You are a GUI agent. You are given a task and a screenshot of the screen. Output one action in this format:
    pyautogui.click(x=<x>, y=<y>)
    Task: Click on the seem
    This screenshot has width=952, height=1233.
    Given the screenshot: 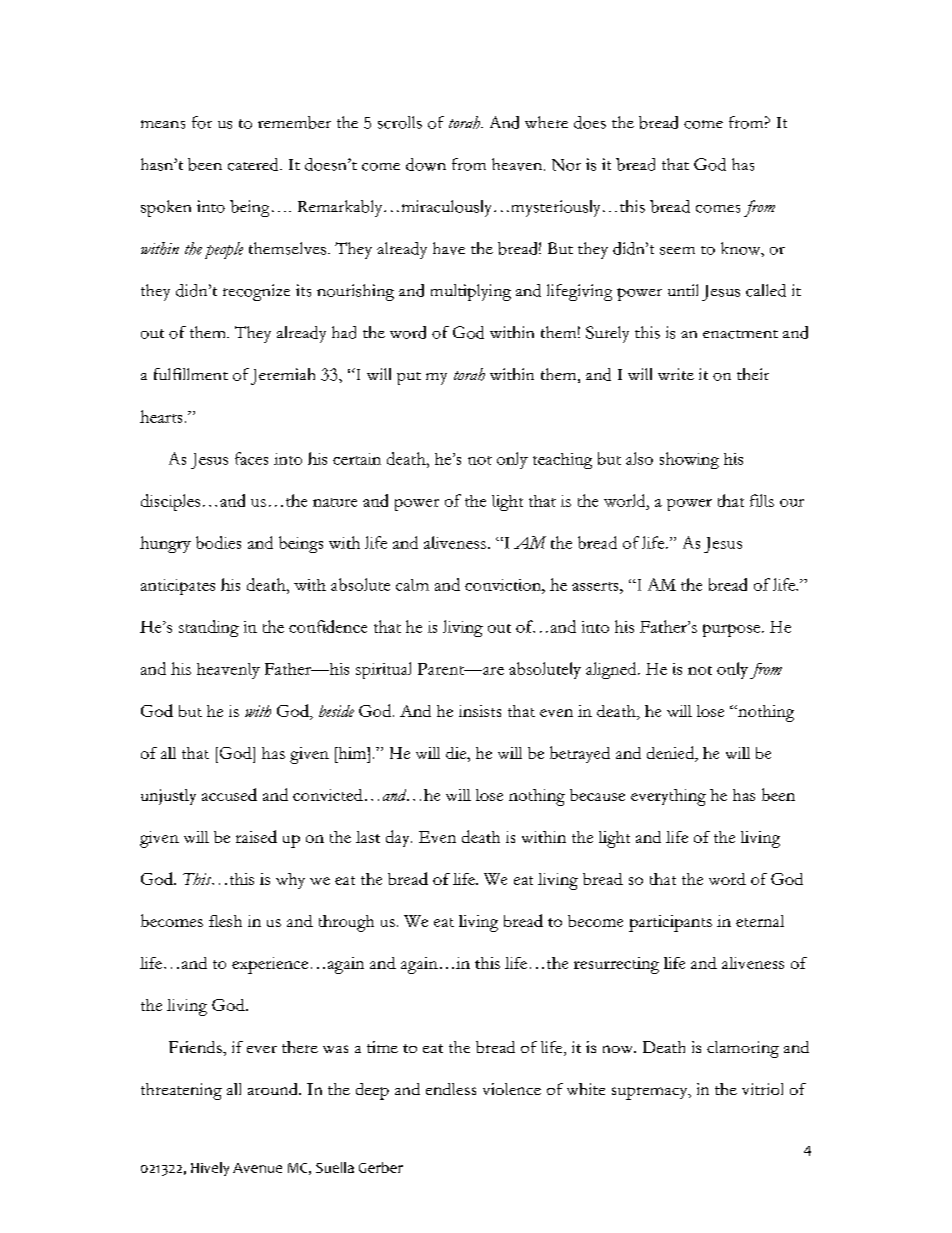 What is the action you would take?
    pyautogui.click(x=677, y=251)
